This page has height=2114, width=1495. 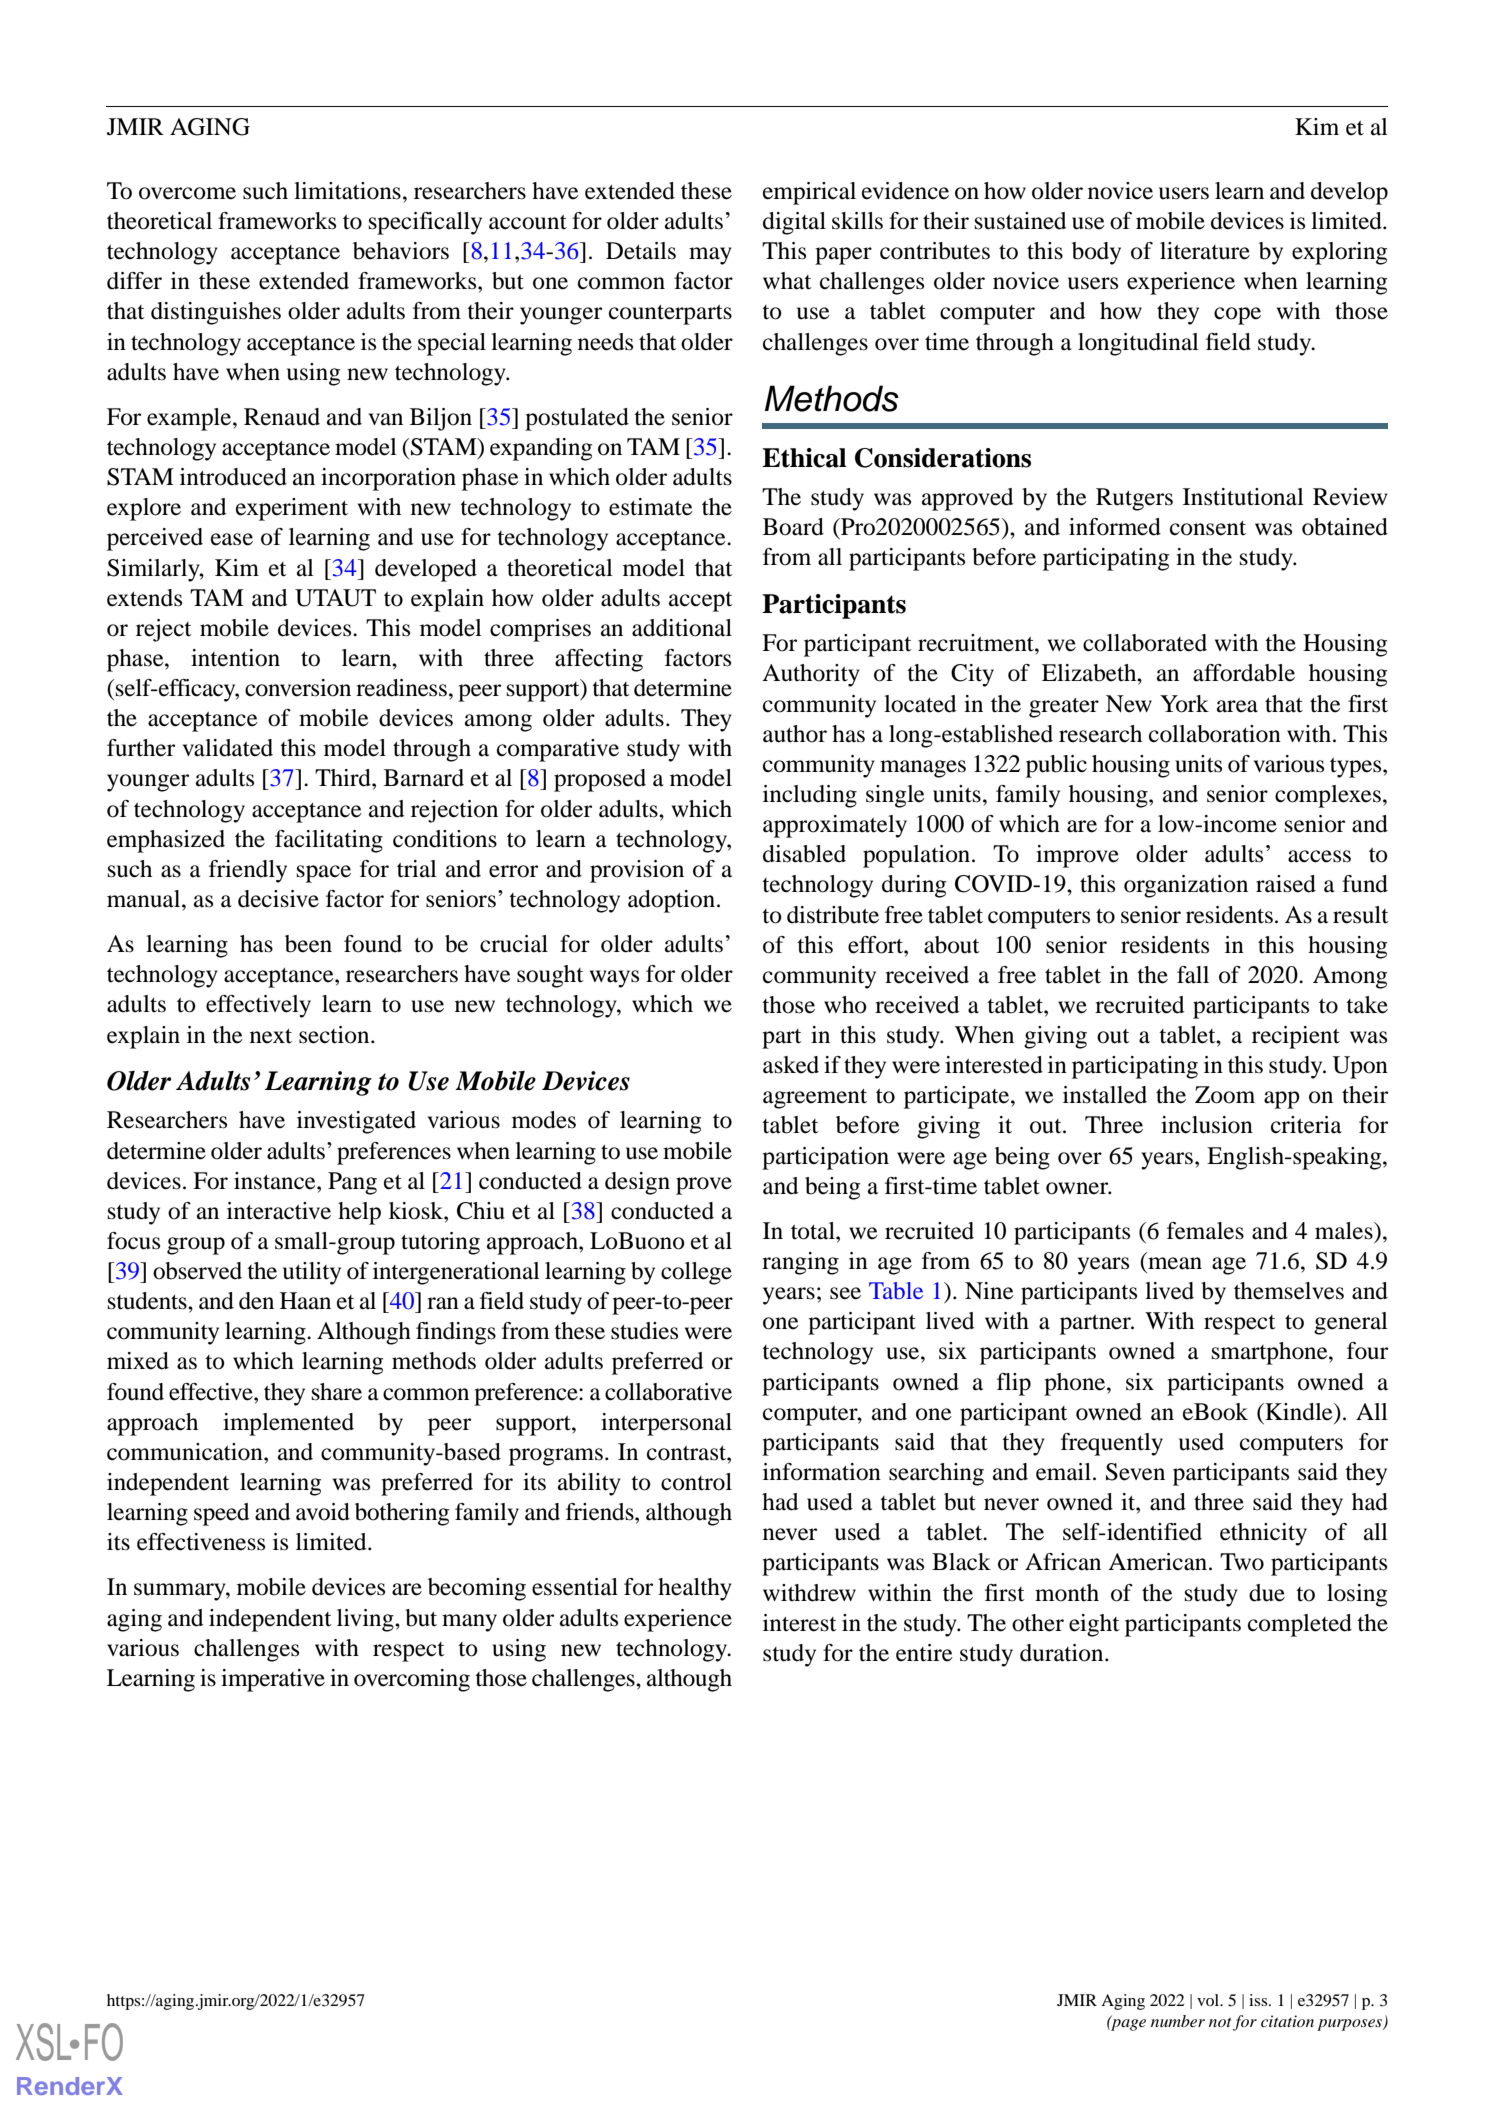 What do you see at coordinates (1175, 1263) in the page?
I see `mean` at bounding box center [1175, 1263].
